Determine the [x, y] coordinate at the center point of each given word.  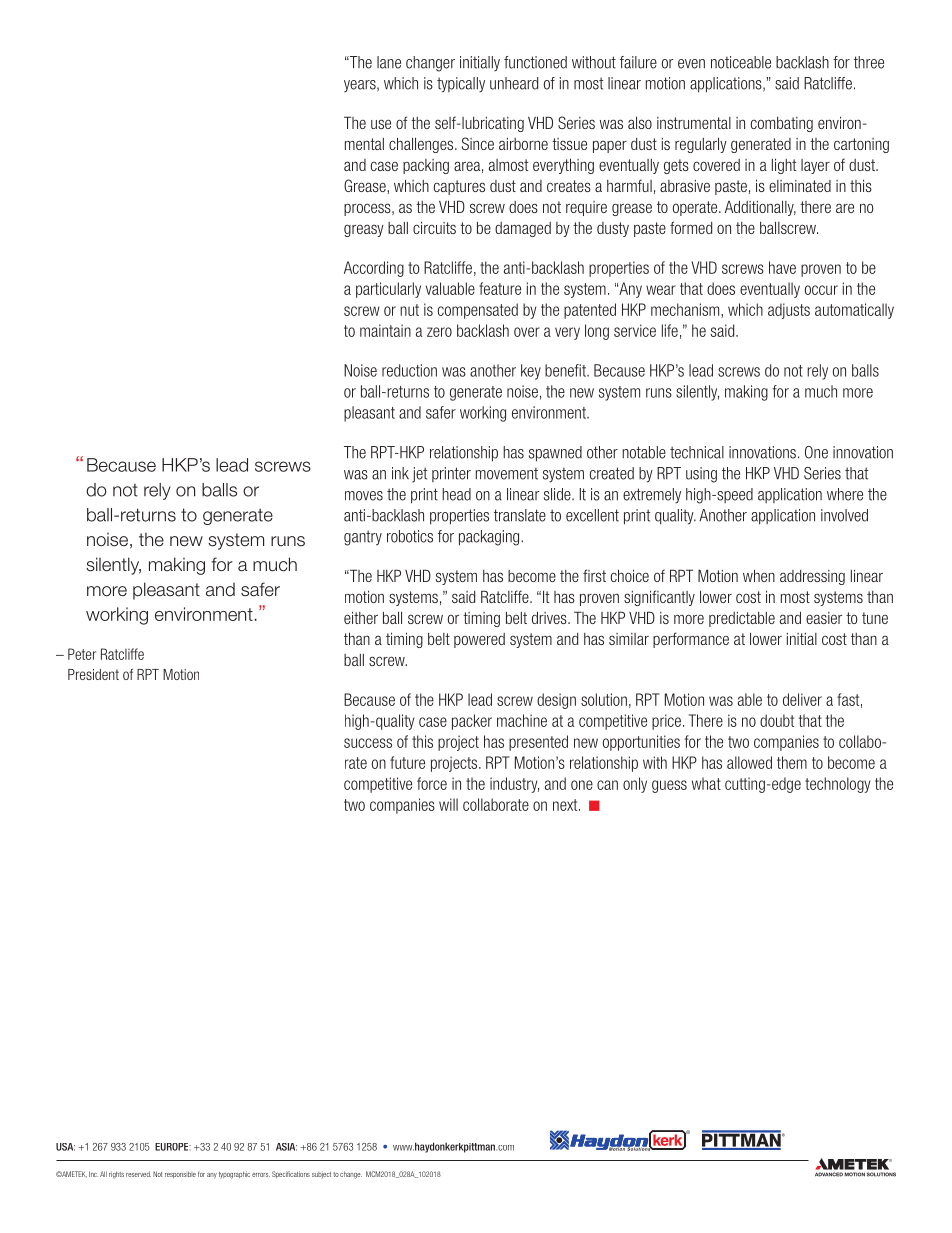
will [448, 804]
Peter [82, 654]
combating [782, 124]
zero [439, 332]
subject [321, 1174]
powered [479, 640]
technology [838, 785]
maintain [385, 330]
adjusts [789, 311]
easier [824, 618]
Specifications [291, 1174]
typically [461, 85]
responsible [180, 1174]
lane [389, 62]
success [368, 743]
